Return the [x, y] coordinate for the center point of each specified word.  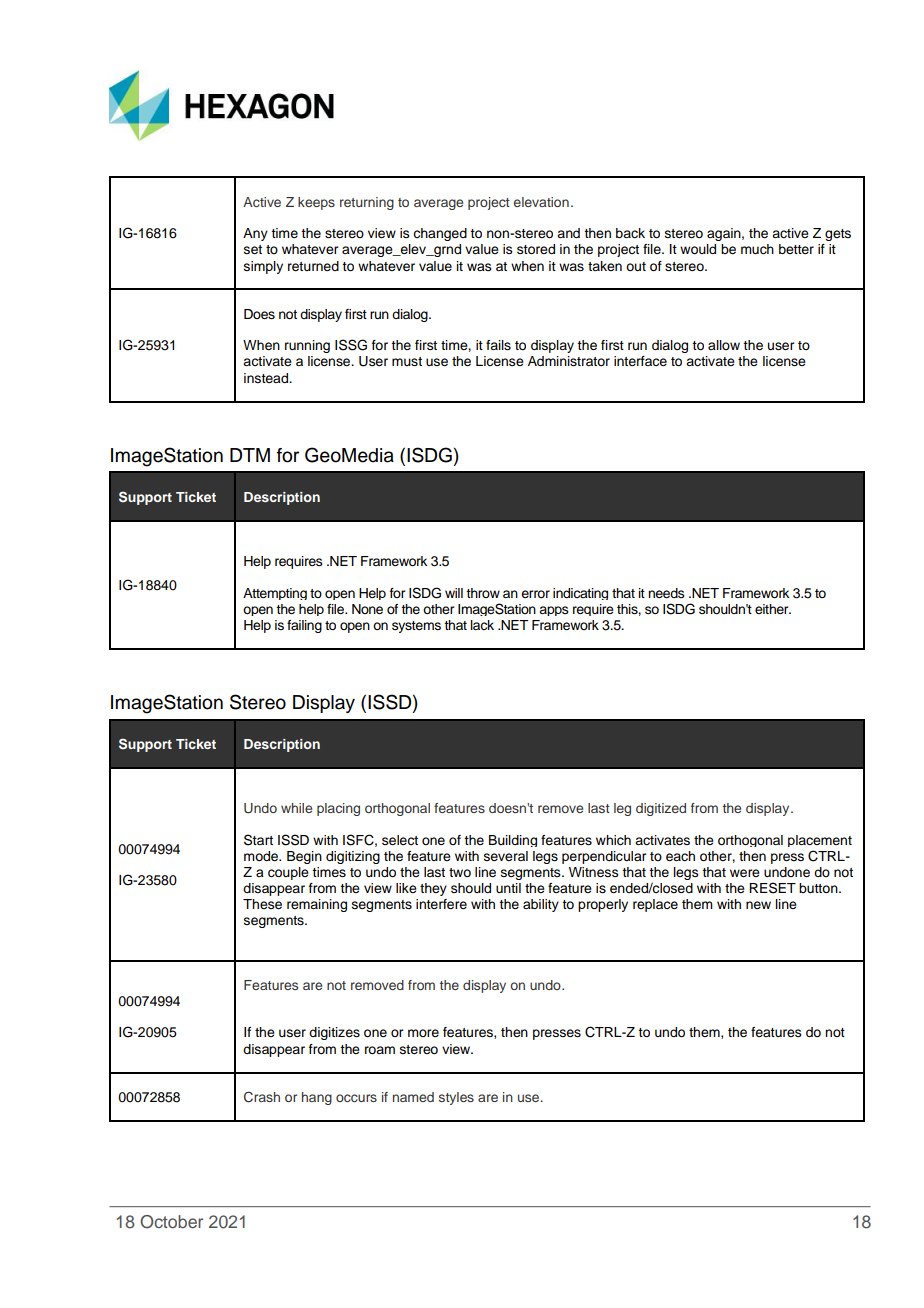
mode [262, 856]
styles [456, 1098]
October [171, 1222]
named [413, 1097]
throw [483, 593]
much [757, 249]
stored [536, 249]
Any [255, 234]
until [508, 888]
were [745, 873]
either [773, 609]
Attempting [275, 594]
